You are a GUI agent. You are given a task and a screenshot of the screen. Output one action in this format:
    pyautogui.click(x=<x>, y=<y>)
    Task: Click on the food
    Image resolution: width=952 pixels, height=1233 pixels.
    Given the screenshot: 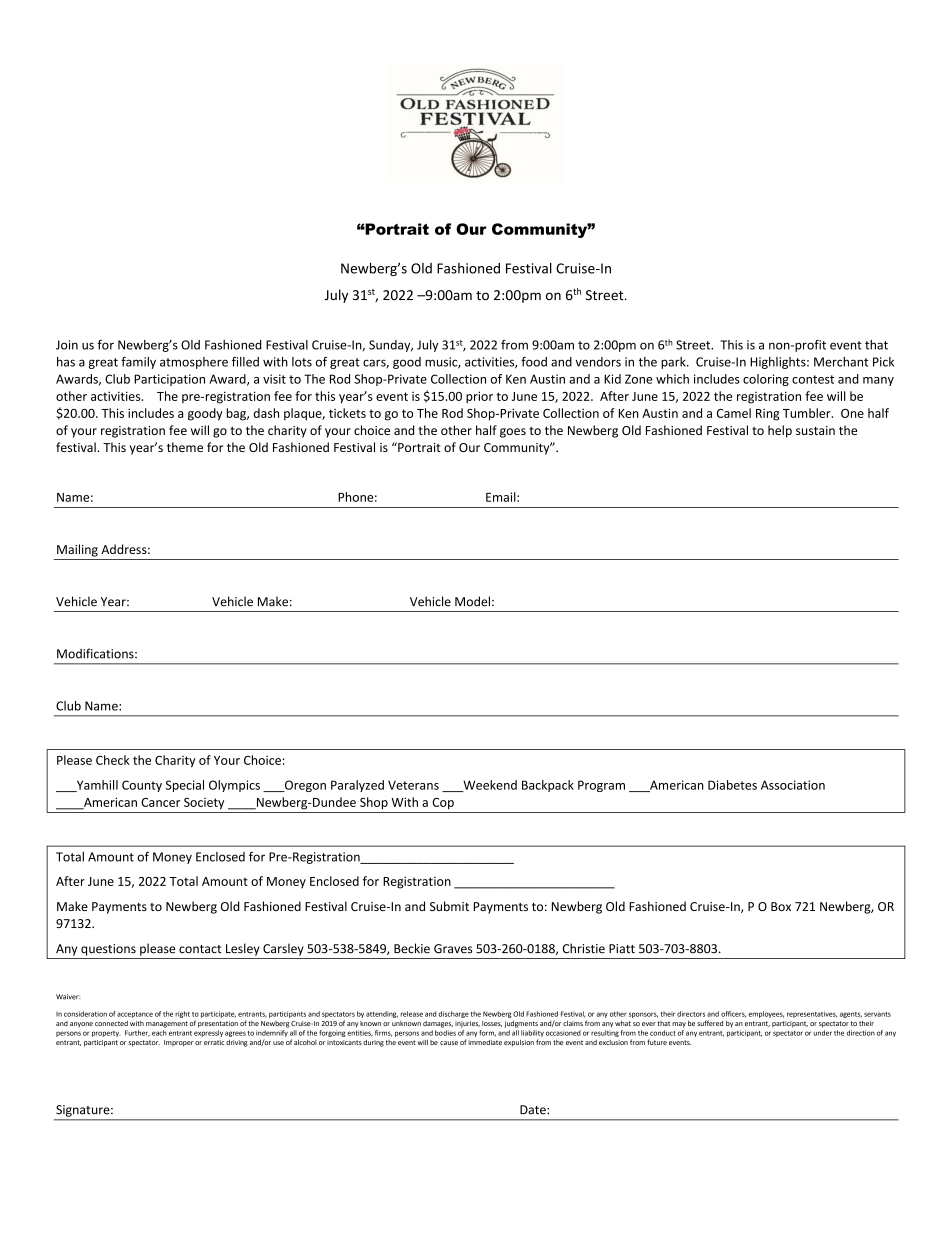 What is the action you would take?
    pyautogui.click(x=534, y=362)
